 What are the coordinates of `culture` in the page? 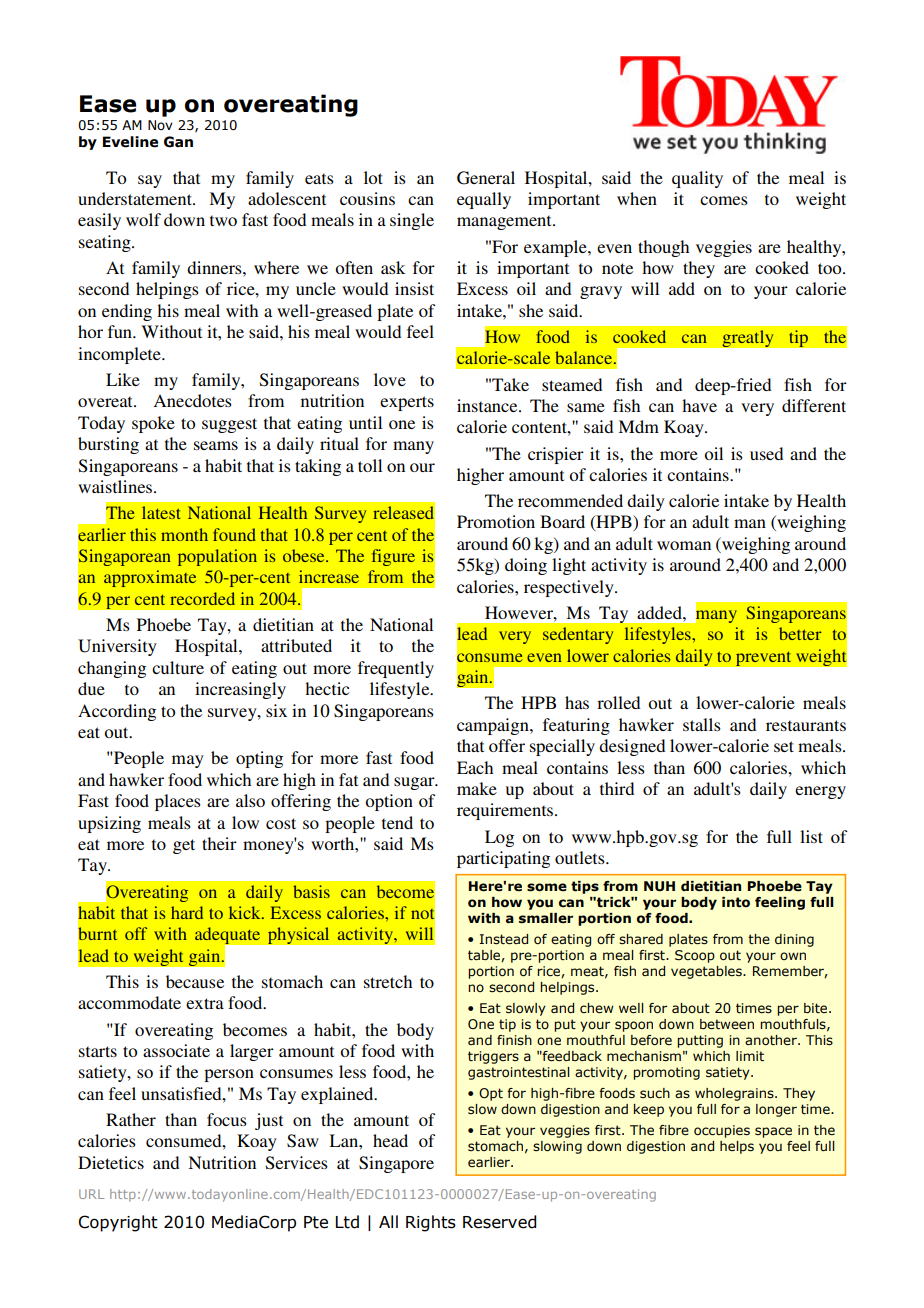 It's located at (178, 667).
